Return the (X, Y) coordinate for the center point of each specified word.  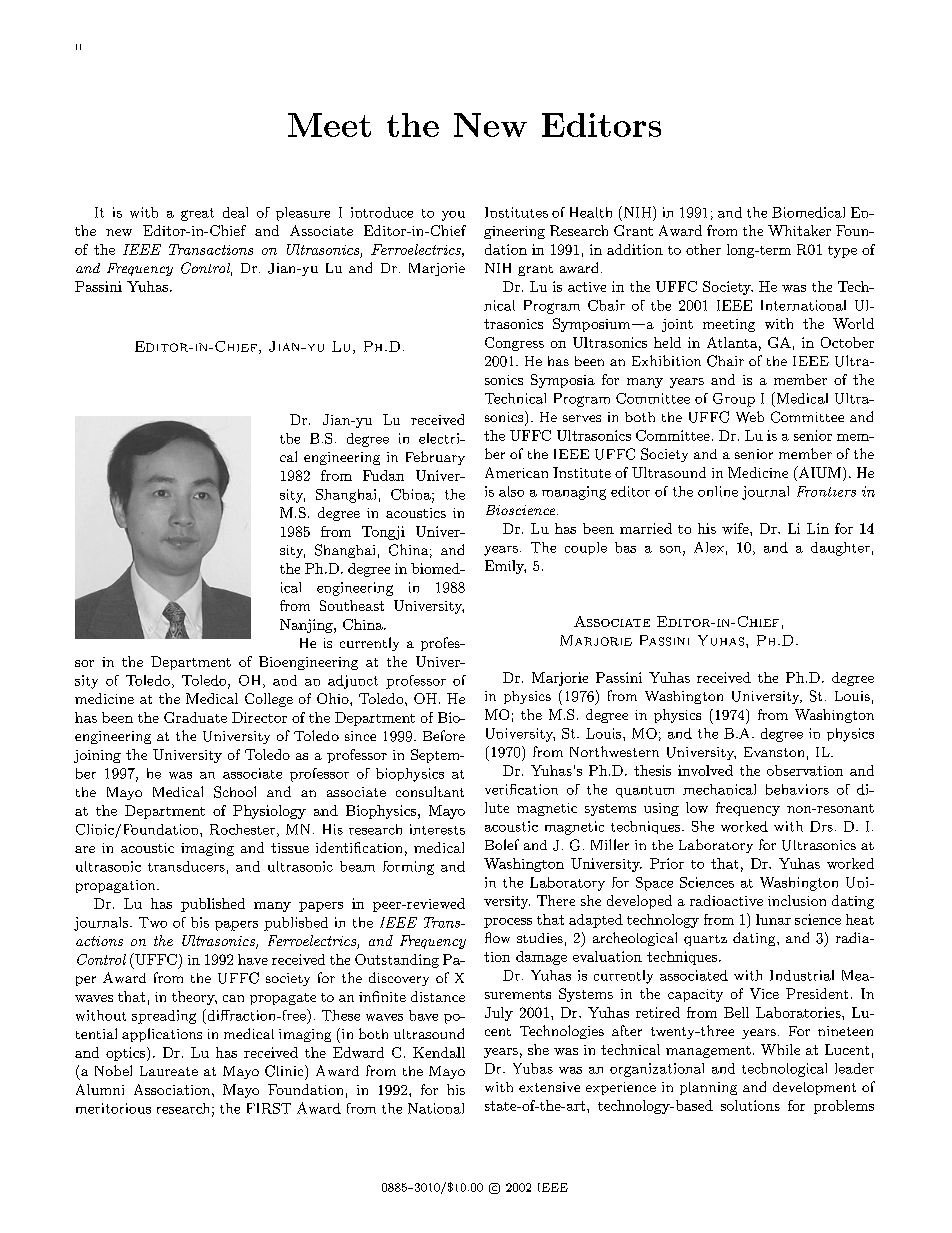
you (453, 216)
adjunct (353, 682)
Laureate (169, 1071)
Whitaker (799, 230)
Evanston (774, 752)
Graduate (195, 717)
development (814, 1088)
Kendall (439, 1052)
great (197, 214)
